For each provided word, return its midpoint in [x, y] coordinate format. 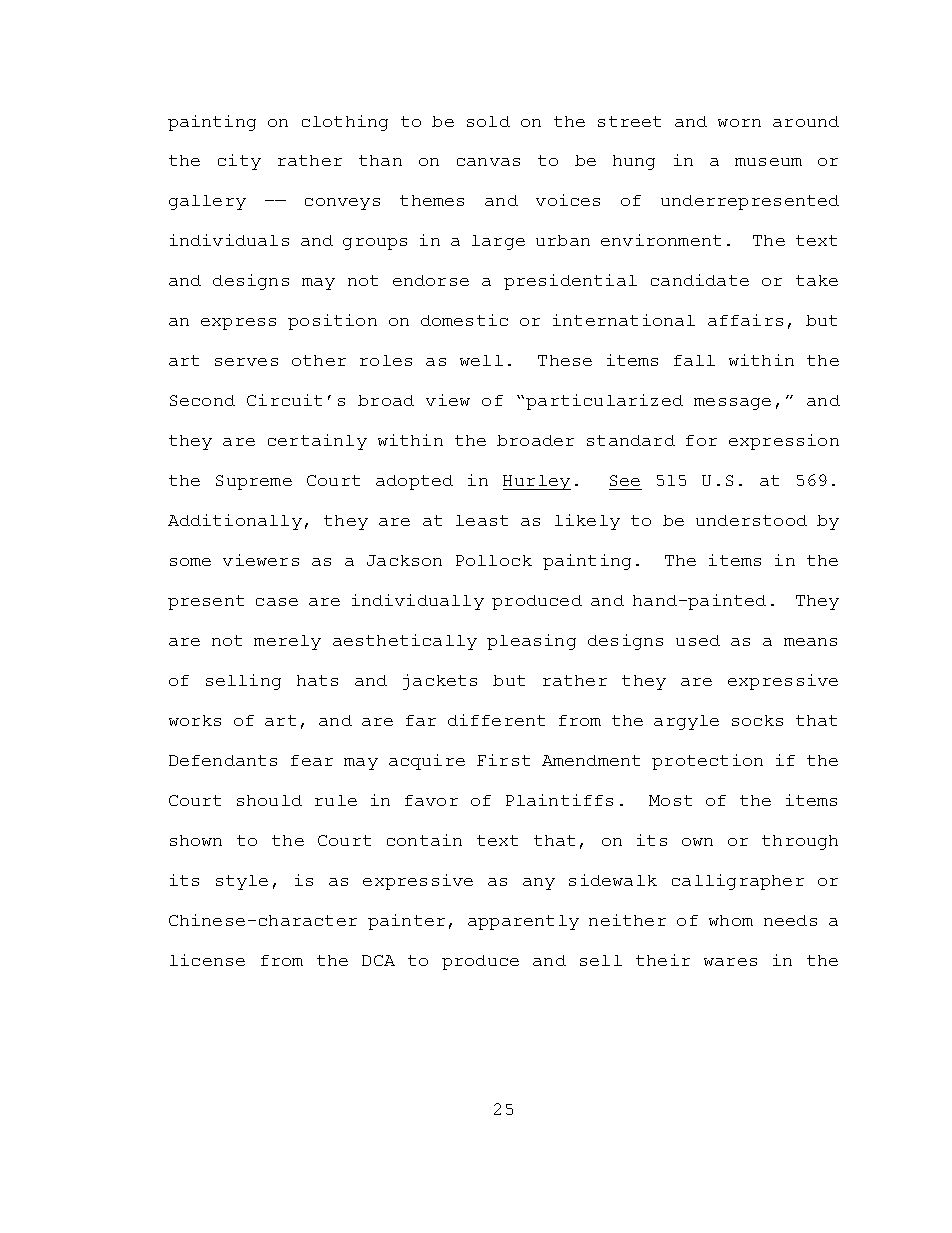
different [496, 720]
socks [757, 720]
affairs [745, 320]
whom [731, 920]
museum [768, 162]
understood [751, 520]
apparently [523, 922]
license [207, 960]
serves [246, 362]
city [239, 162]
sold [488, 121]
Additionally [235, 522]
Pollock [494, 560]
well [481, 360]
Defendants [223, 760]
